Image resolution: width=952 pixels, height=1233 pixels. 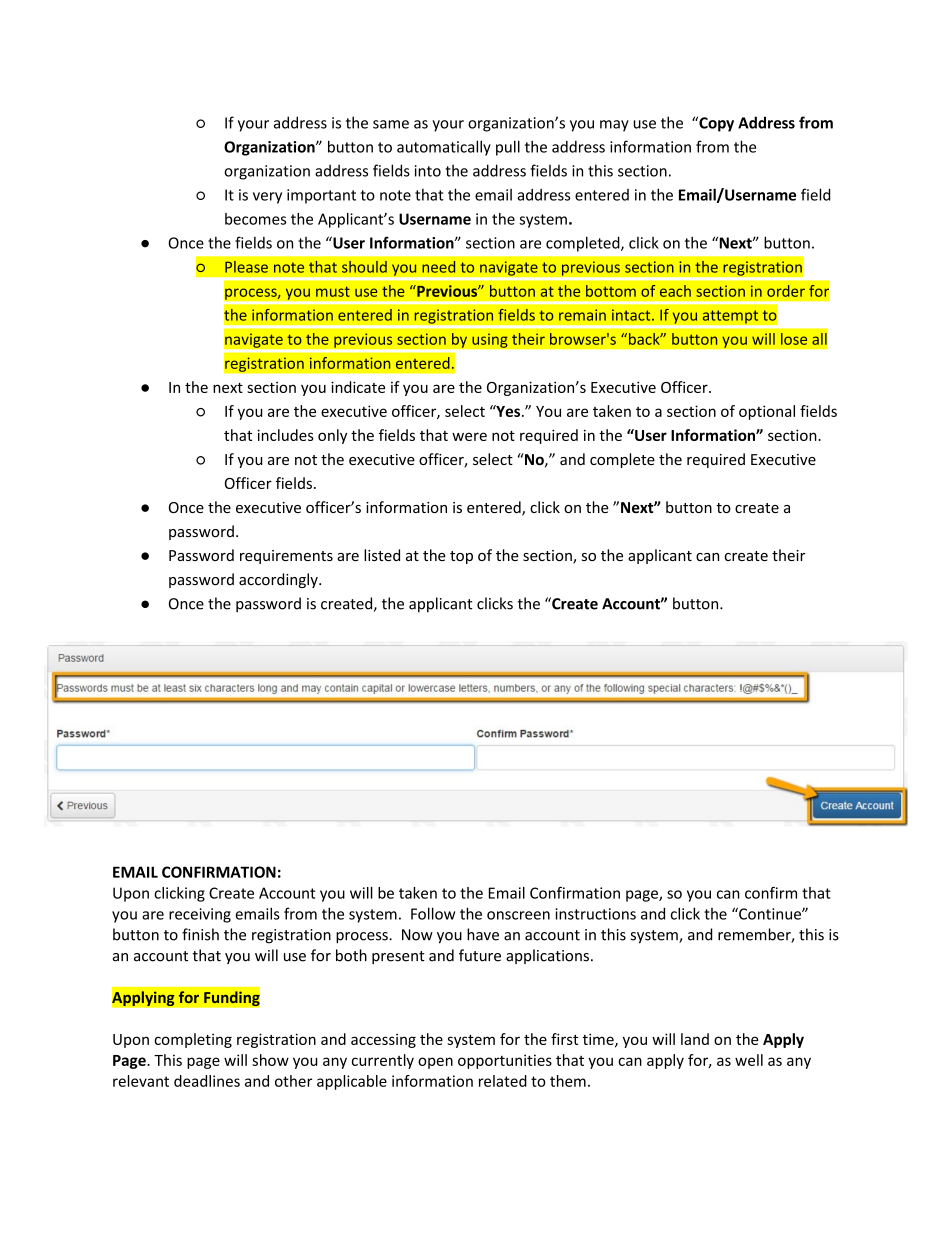 What do you see at coordinates (490, 340) in the page?
I see `using` at bounding box center [490, 340].
